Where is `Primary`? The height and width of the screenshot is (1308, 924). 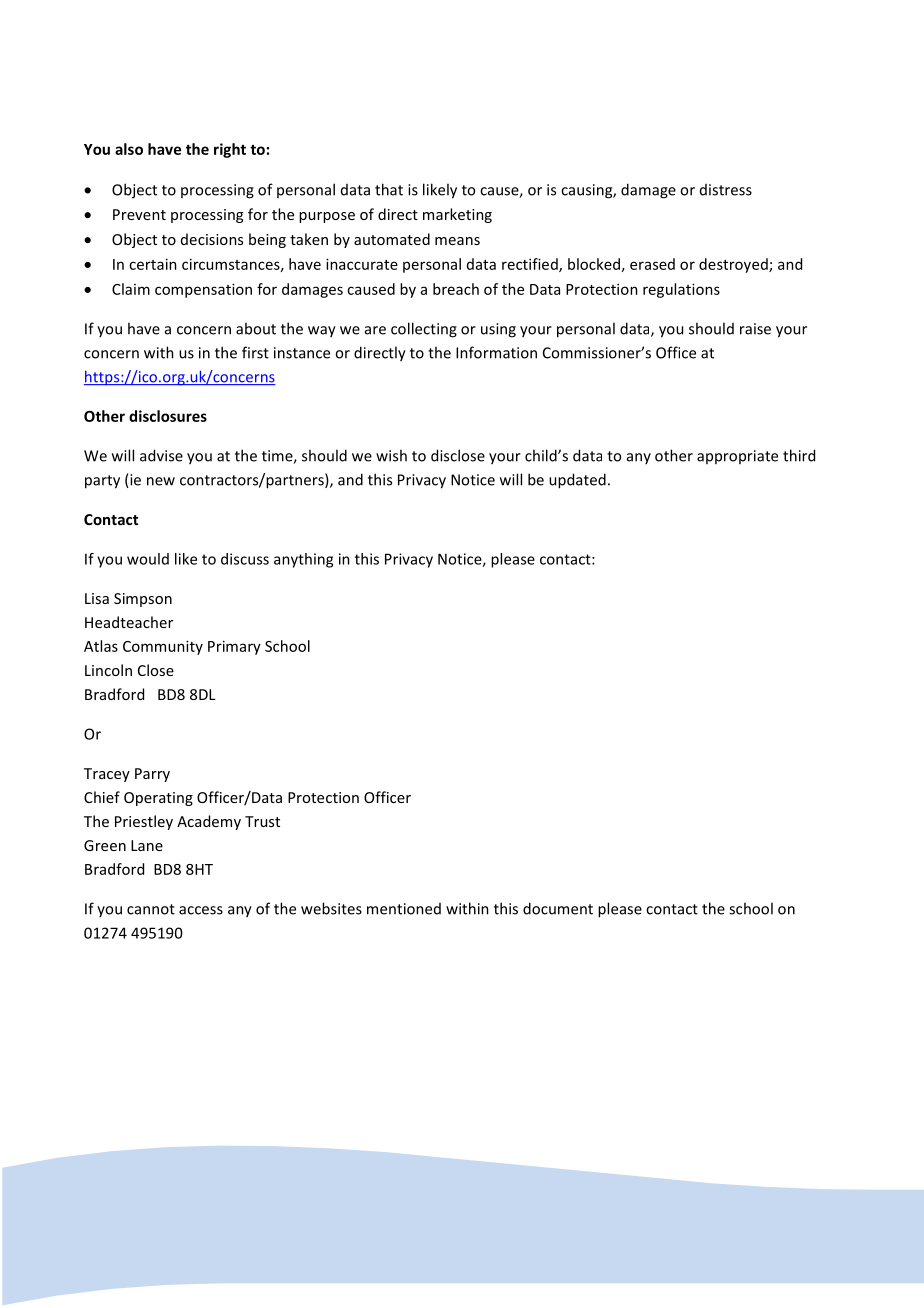
Primary is located at coordinates (234, 647).
